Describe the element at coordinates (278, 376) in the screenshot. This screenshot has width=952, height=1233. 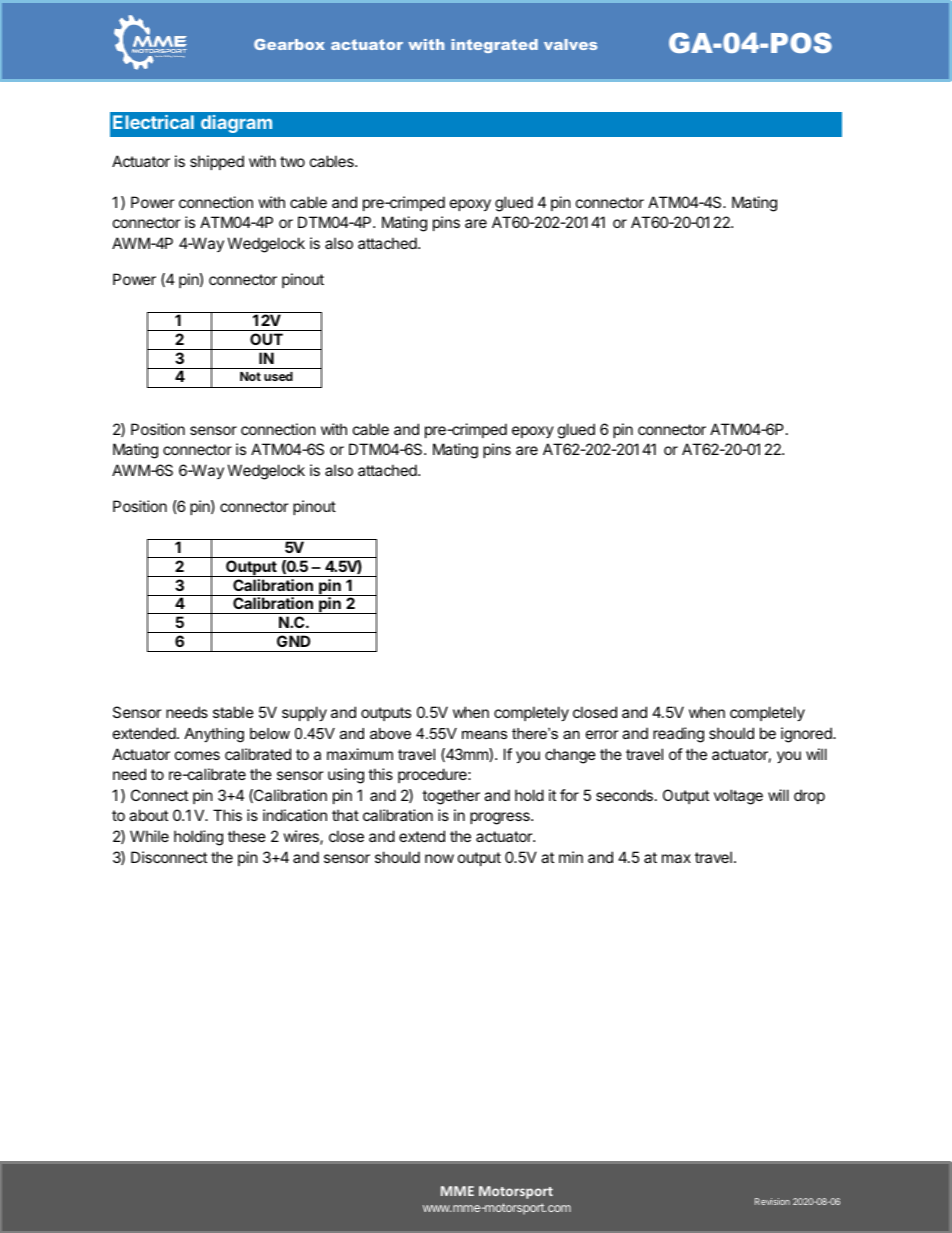
I see `used` at that location.
